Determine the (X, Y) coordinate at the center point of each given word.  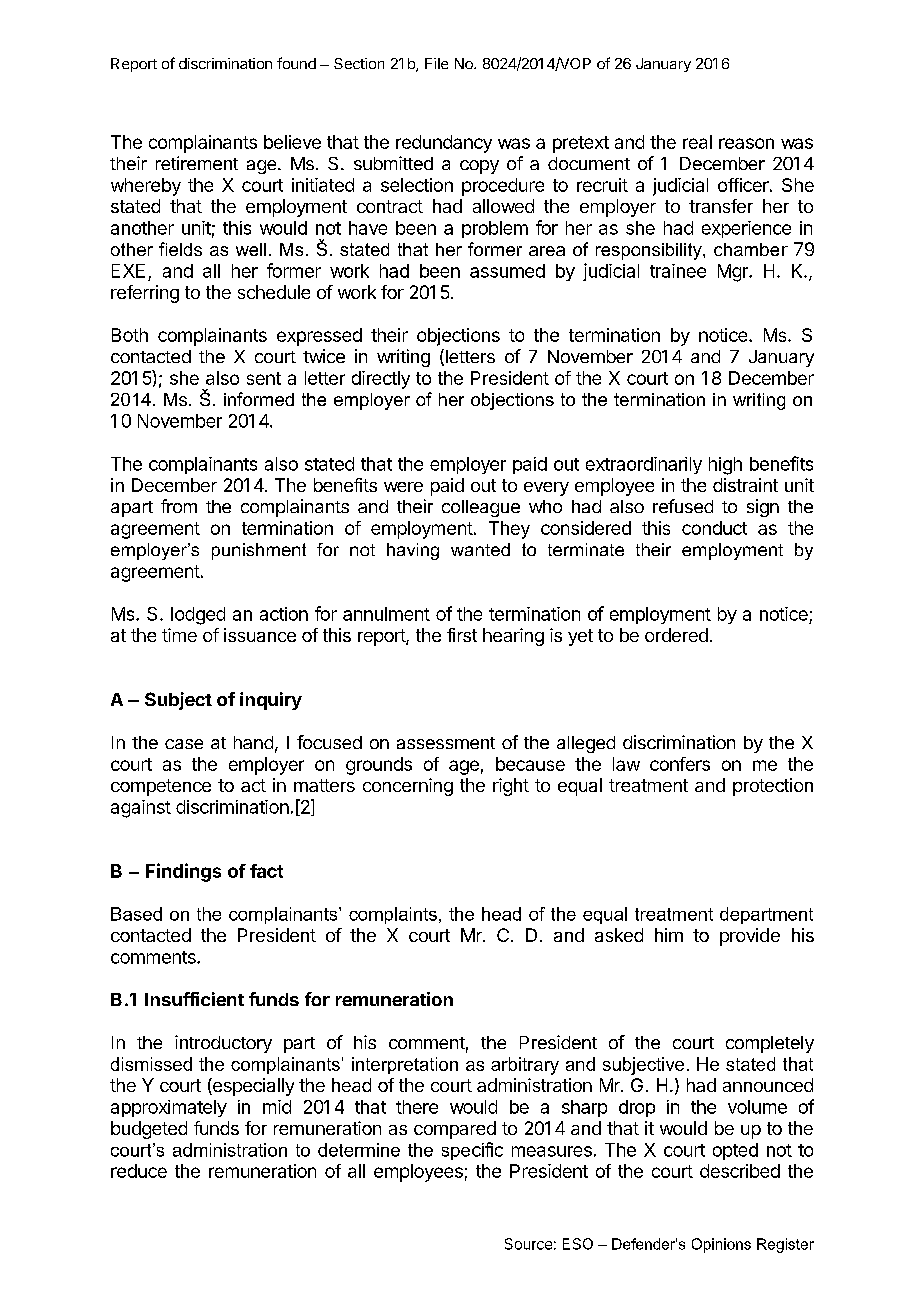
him (669, 935)
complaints (393, 915)
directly (381, 380)
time (179, 635)
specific (472, 1151)
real (697, 142)
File (436, 63)
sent (264, 378)
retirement (197, 163)
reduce (139, 1171)
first (462, 635)
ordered (676, 635)
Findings (183, 872)
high (725, 466)
